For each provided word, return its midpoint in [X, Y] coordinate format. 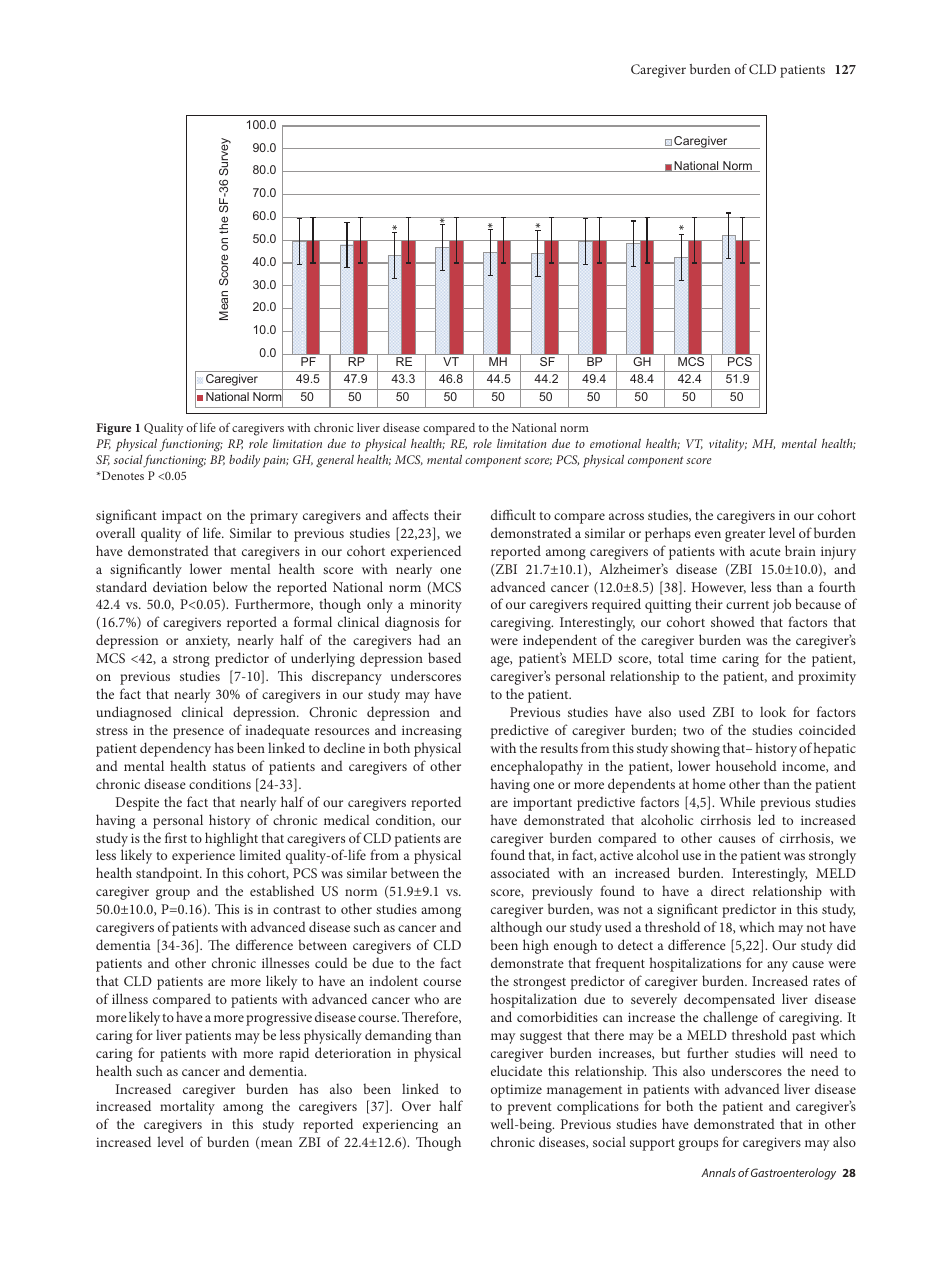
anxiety [208, 642]
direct [728, 890]
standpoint [168, 874]
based [444, 657]
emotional [615, 443]
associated [520, 872]
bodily [244, 461]
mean [275, 1144]
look [773, 711]
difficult [513, 514]
